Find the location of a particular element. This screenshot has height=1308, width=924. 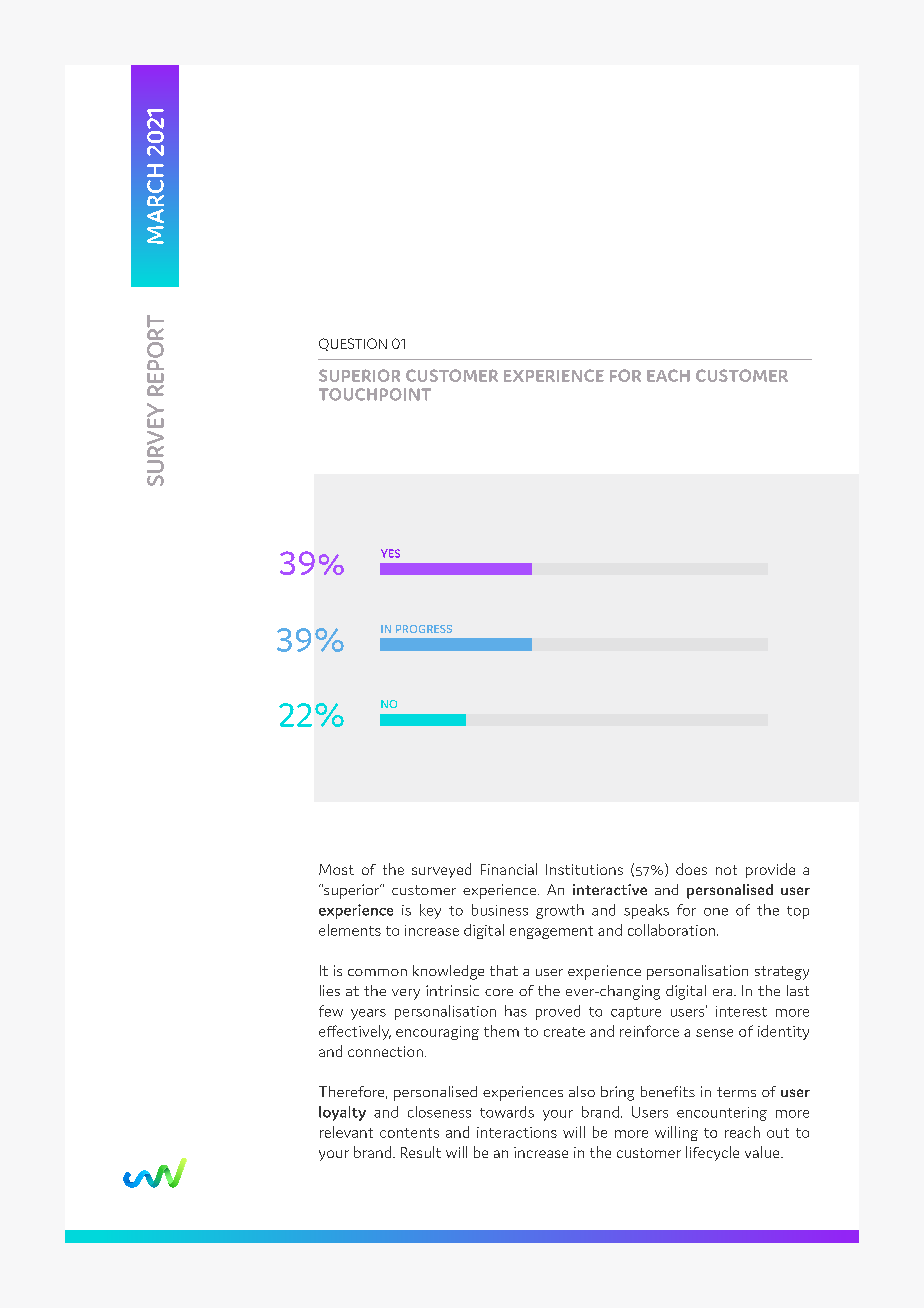

QUESTION is located at coordinates (353, 344).
